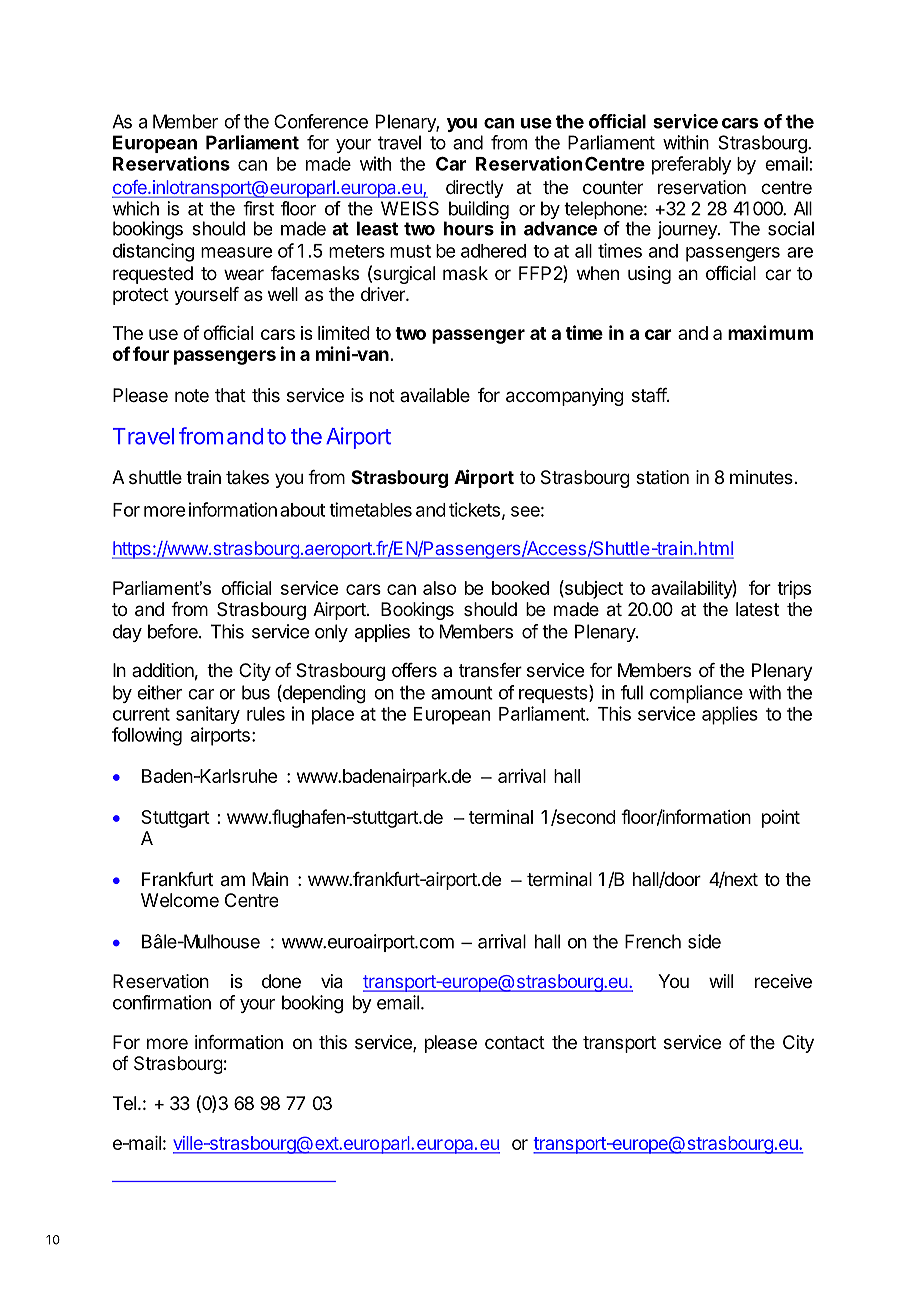 The height and width of the screenshot is (1309, 924). Describe the element at coordinates (208, 715) in the screenshot. I see `sanitary` at that location.
